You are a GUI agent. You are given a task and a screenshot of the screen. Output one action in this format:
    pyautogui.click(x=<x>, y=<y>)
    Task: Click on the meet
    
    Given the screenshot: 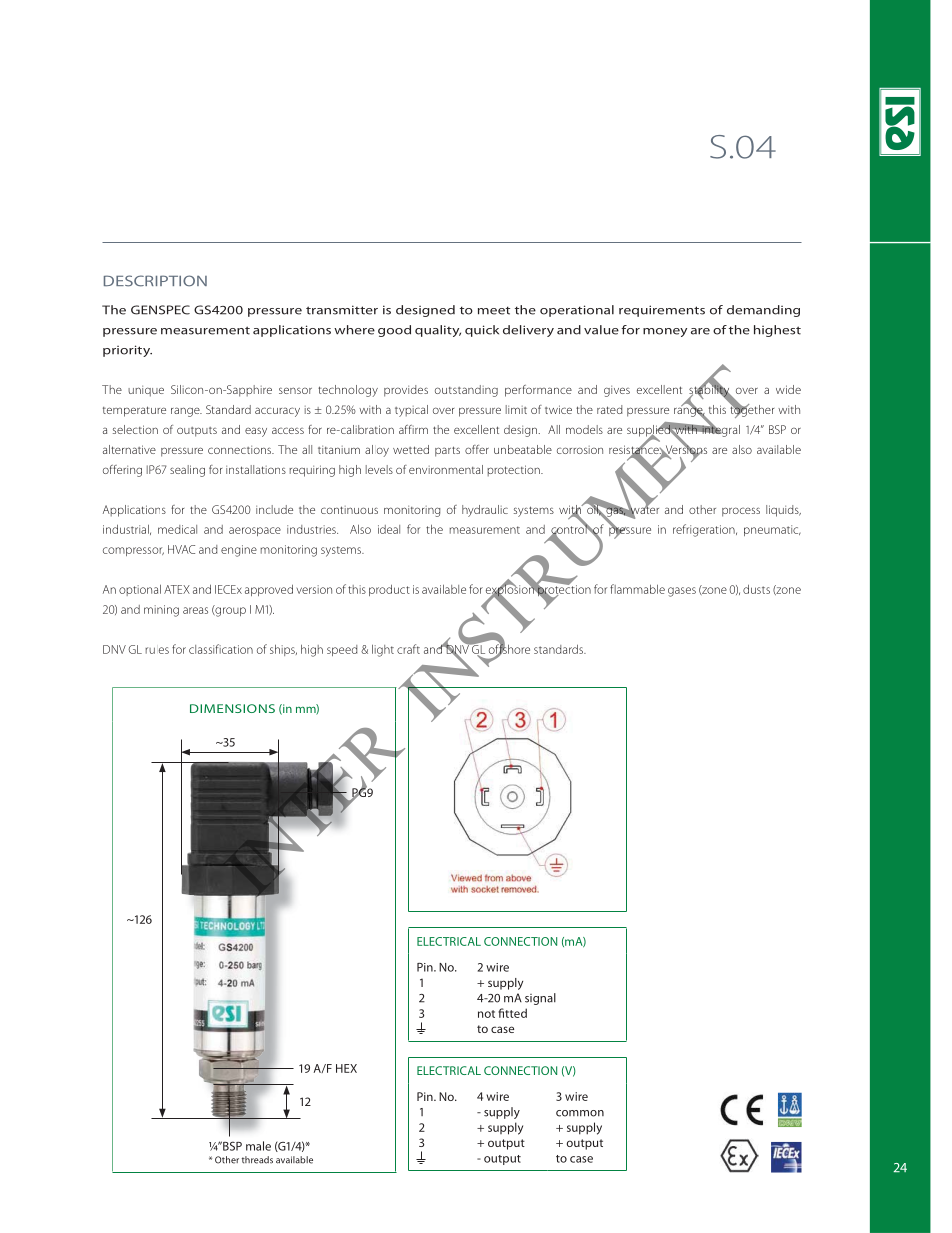 What is the action you would take?
    pyautogui.click(x=494, y=310)
